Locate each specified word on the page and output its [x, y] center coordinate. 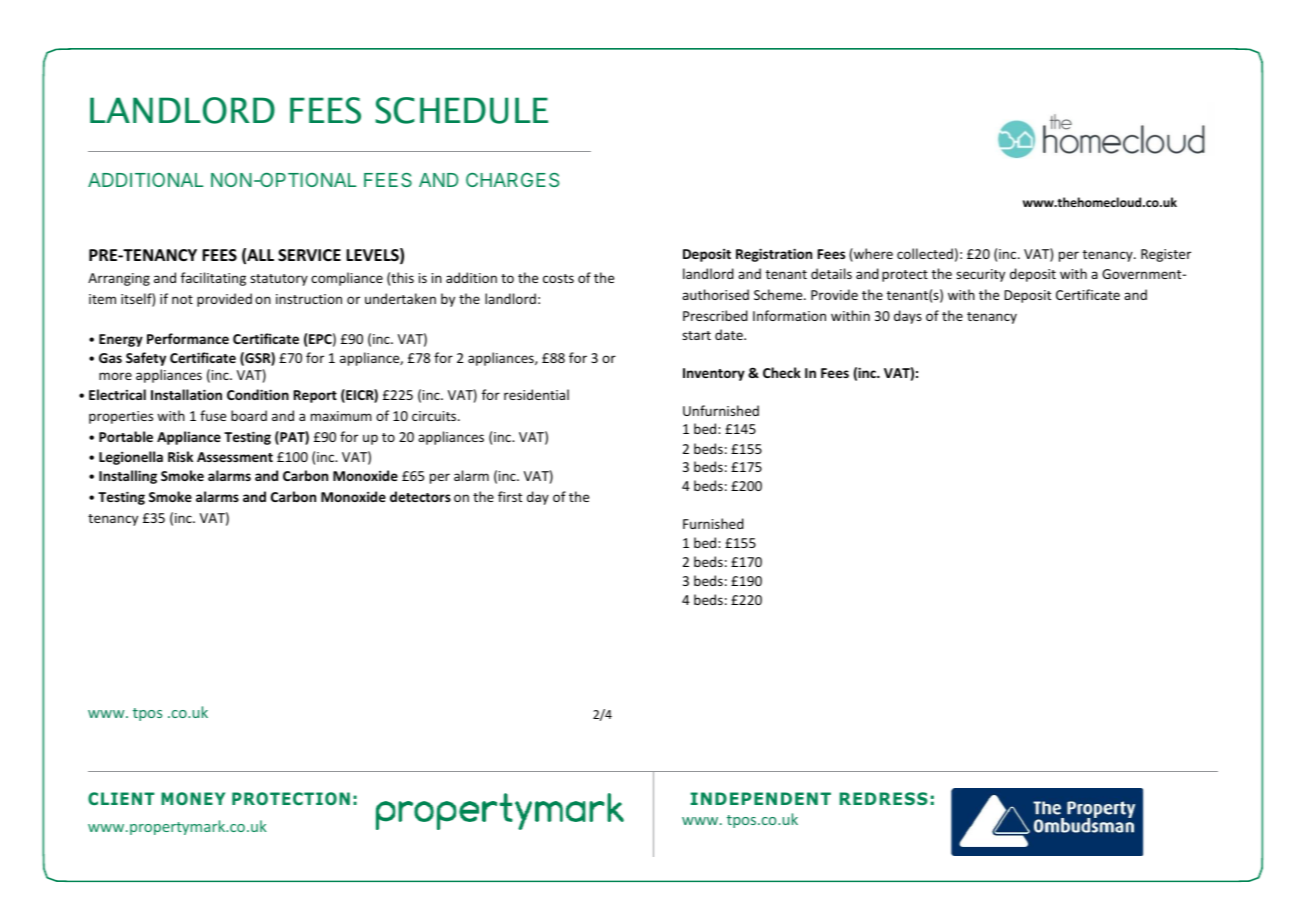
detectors [420, 496]
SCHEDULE [461, 110]
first [510, 496]
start [696, 335]
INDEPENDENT [760, 798]
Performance [188, 338]
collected [925, 253]
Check [782, 372]
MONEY [193, 798]
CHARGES [512, 180]
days [908, 317]
